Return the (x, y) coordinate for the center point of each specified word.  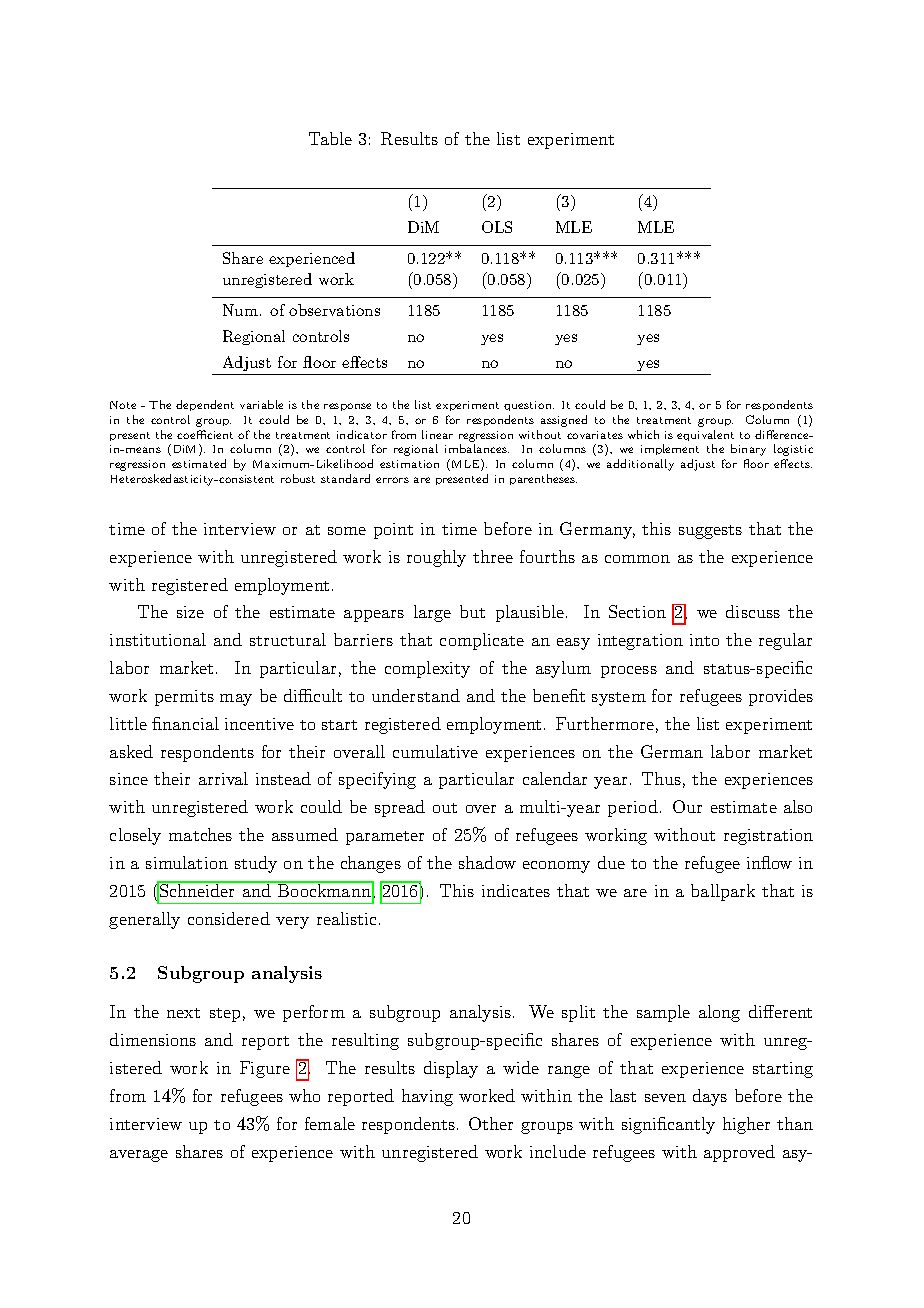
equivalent (705, 435)
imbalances (477, 448)
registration (768, 837)
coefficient (205, 434)
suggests (710, 532)
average (139, 1156)
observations (334, 310)
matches (200, 834)
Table (330, 138)
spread (400, 808)
